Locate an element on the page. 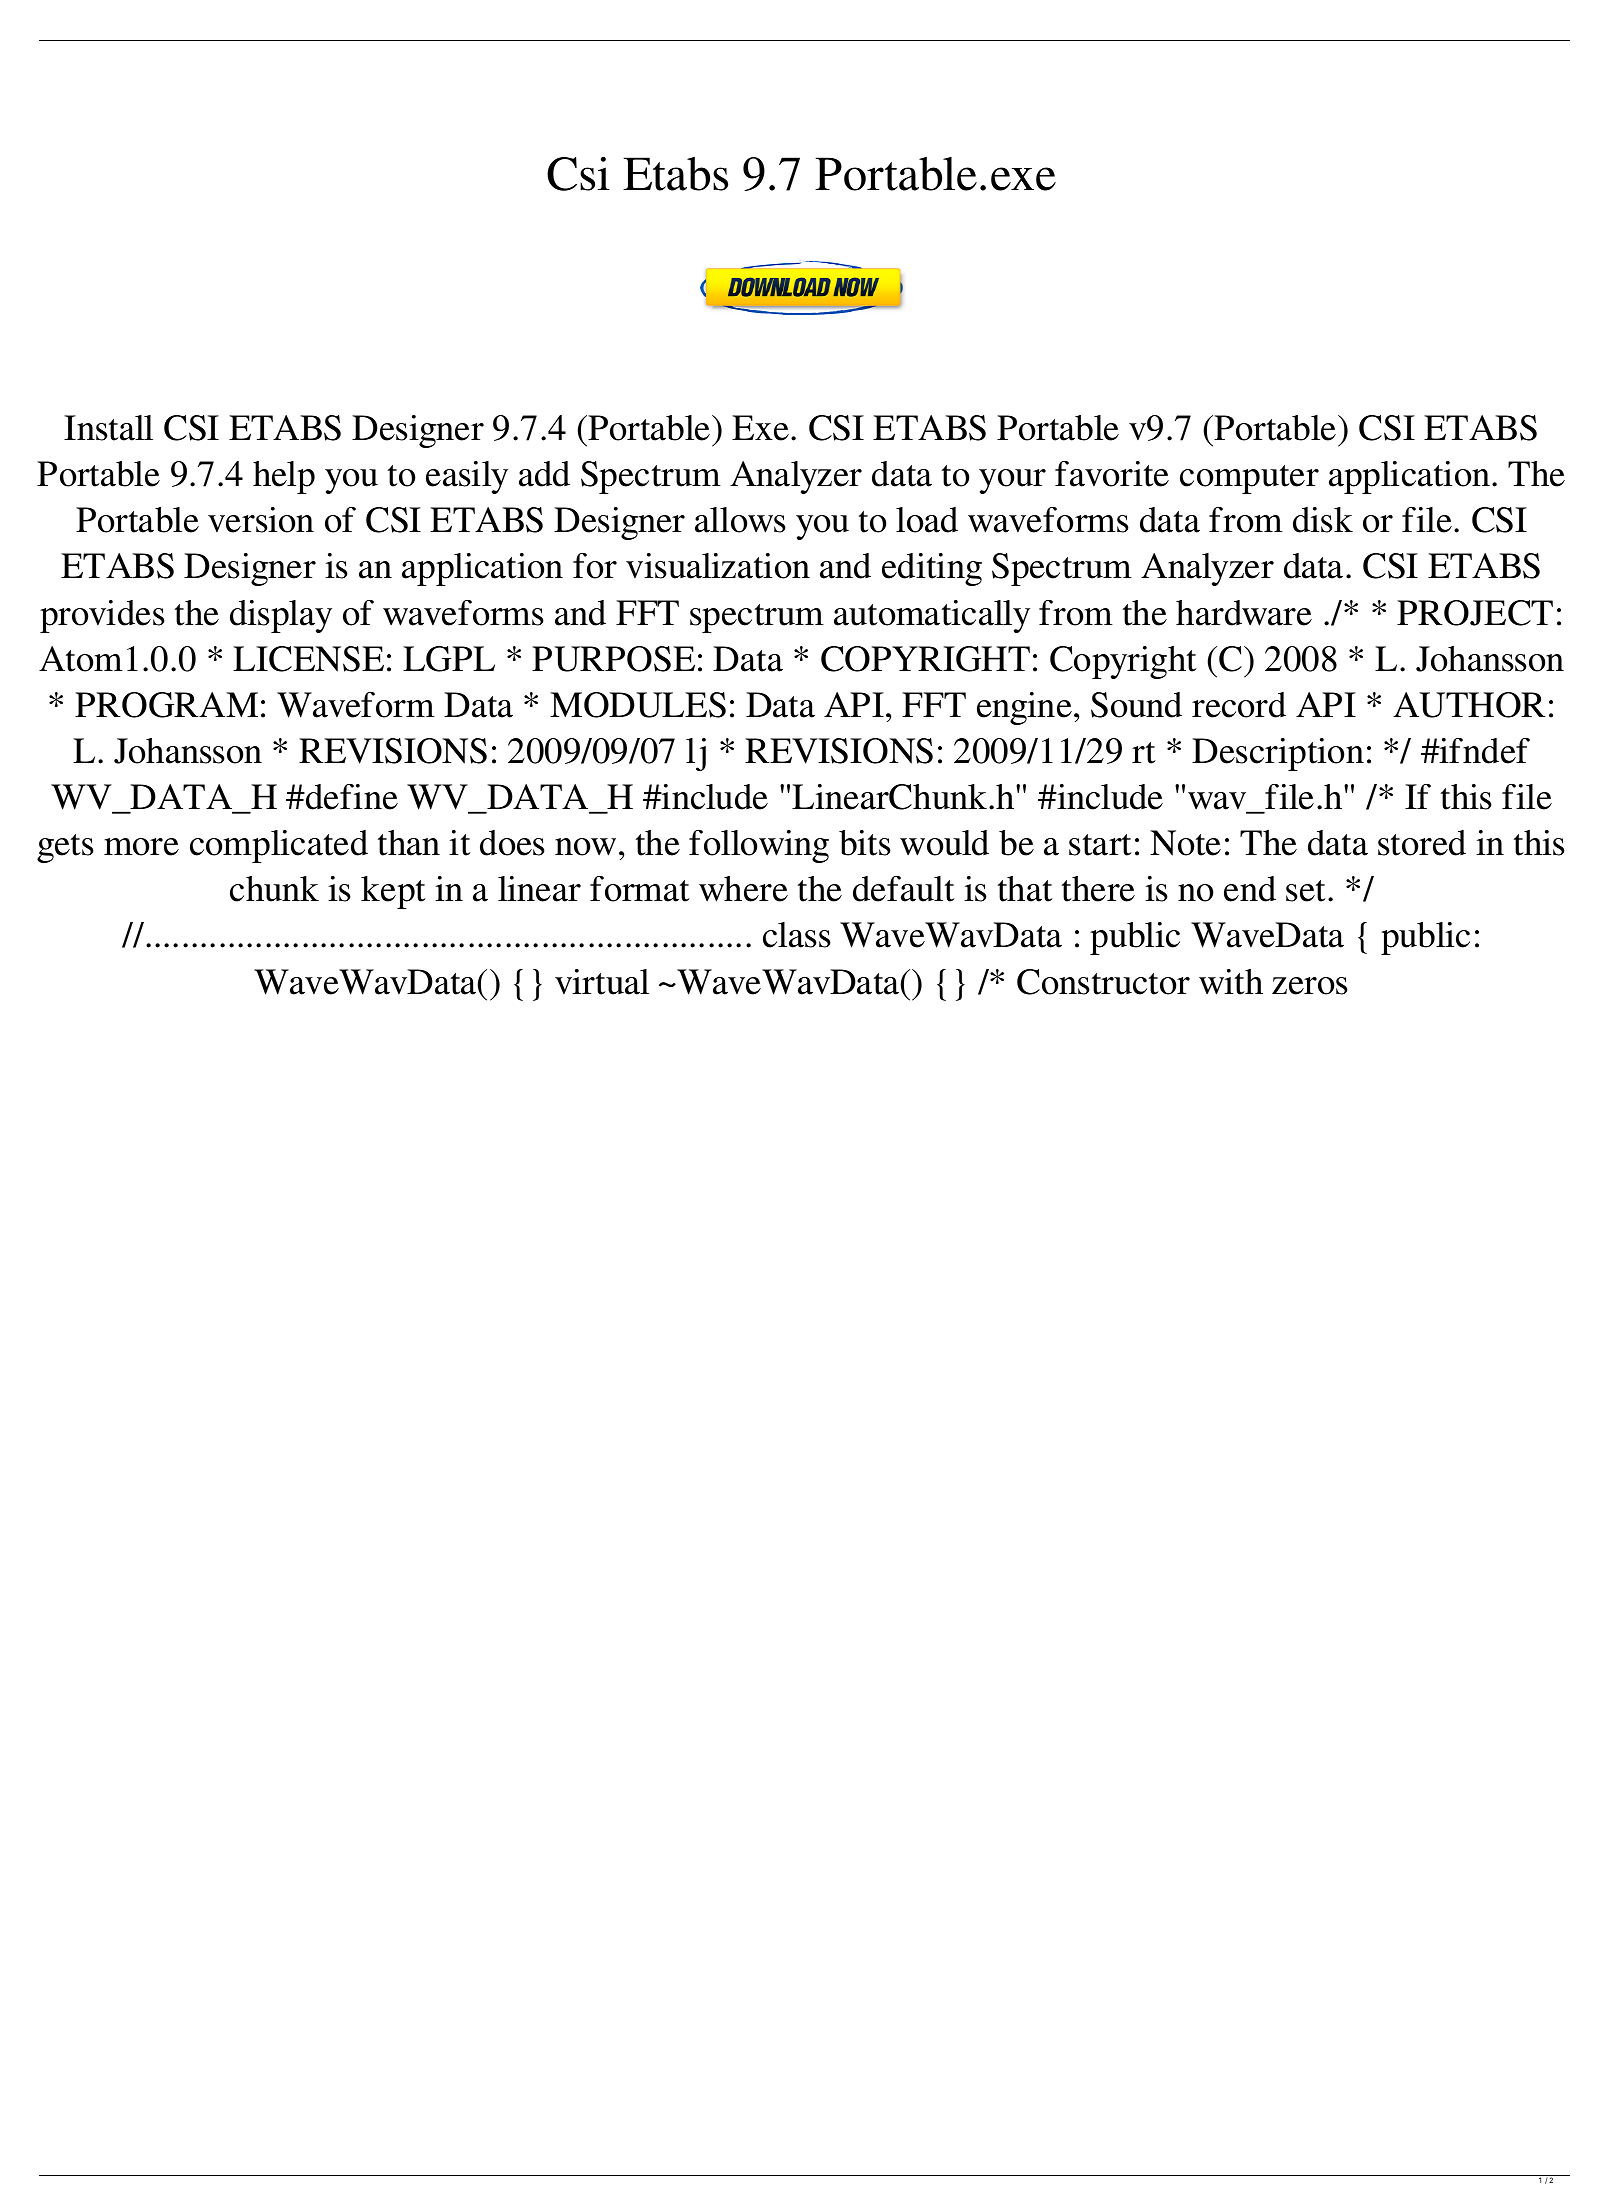 The height and width of the page is (2202, 1609). computer is located at coordinates (1249, 479).
